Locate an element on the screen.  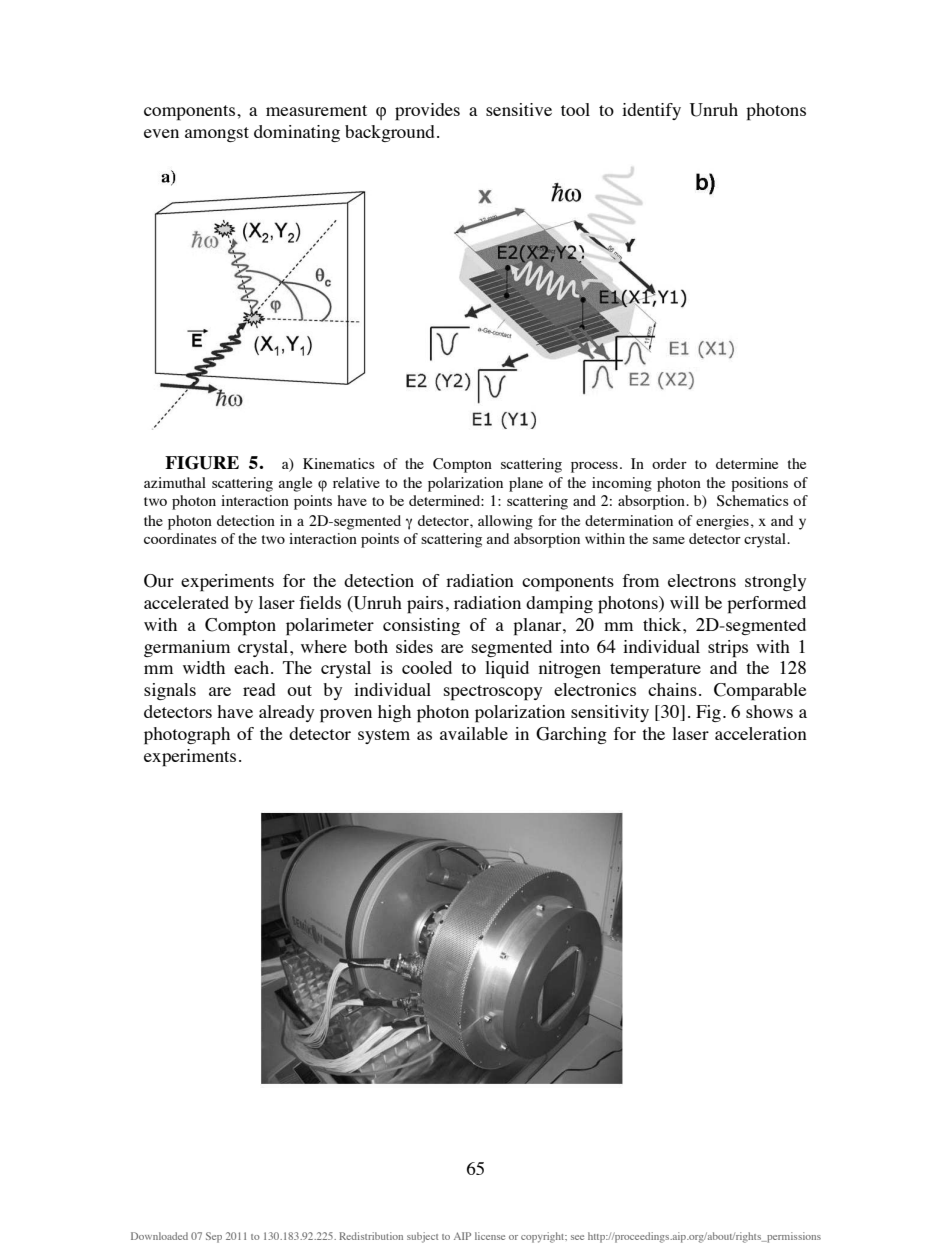
amongst is located at coordinates (217, 134).
